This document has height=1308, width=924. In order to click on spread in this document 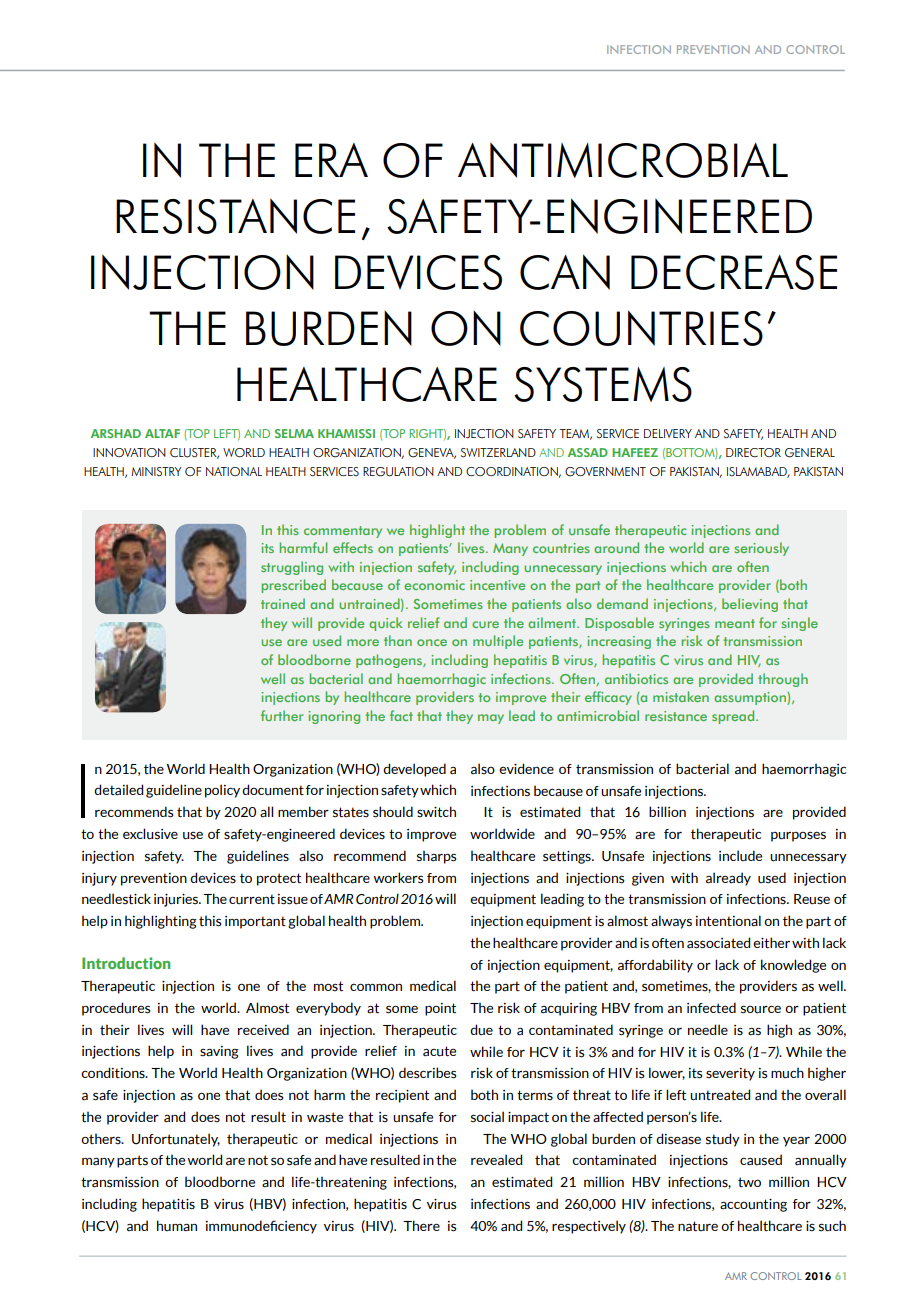, I will do `click(734, 717)`.
